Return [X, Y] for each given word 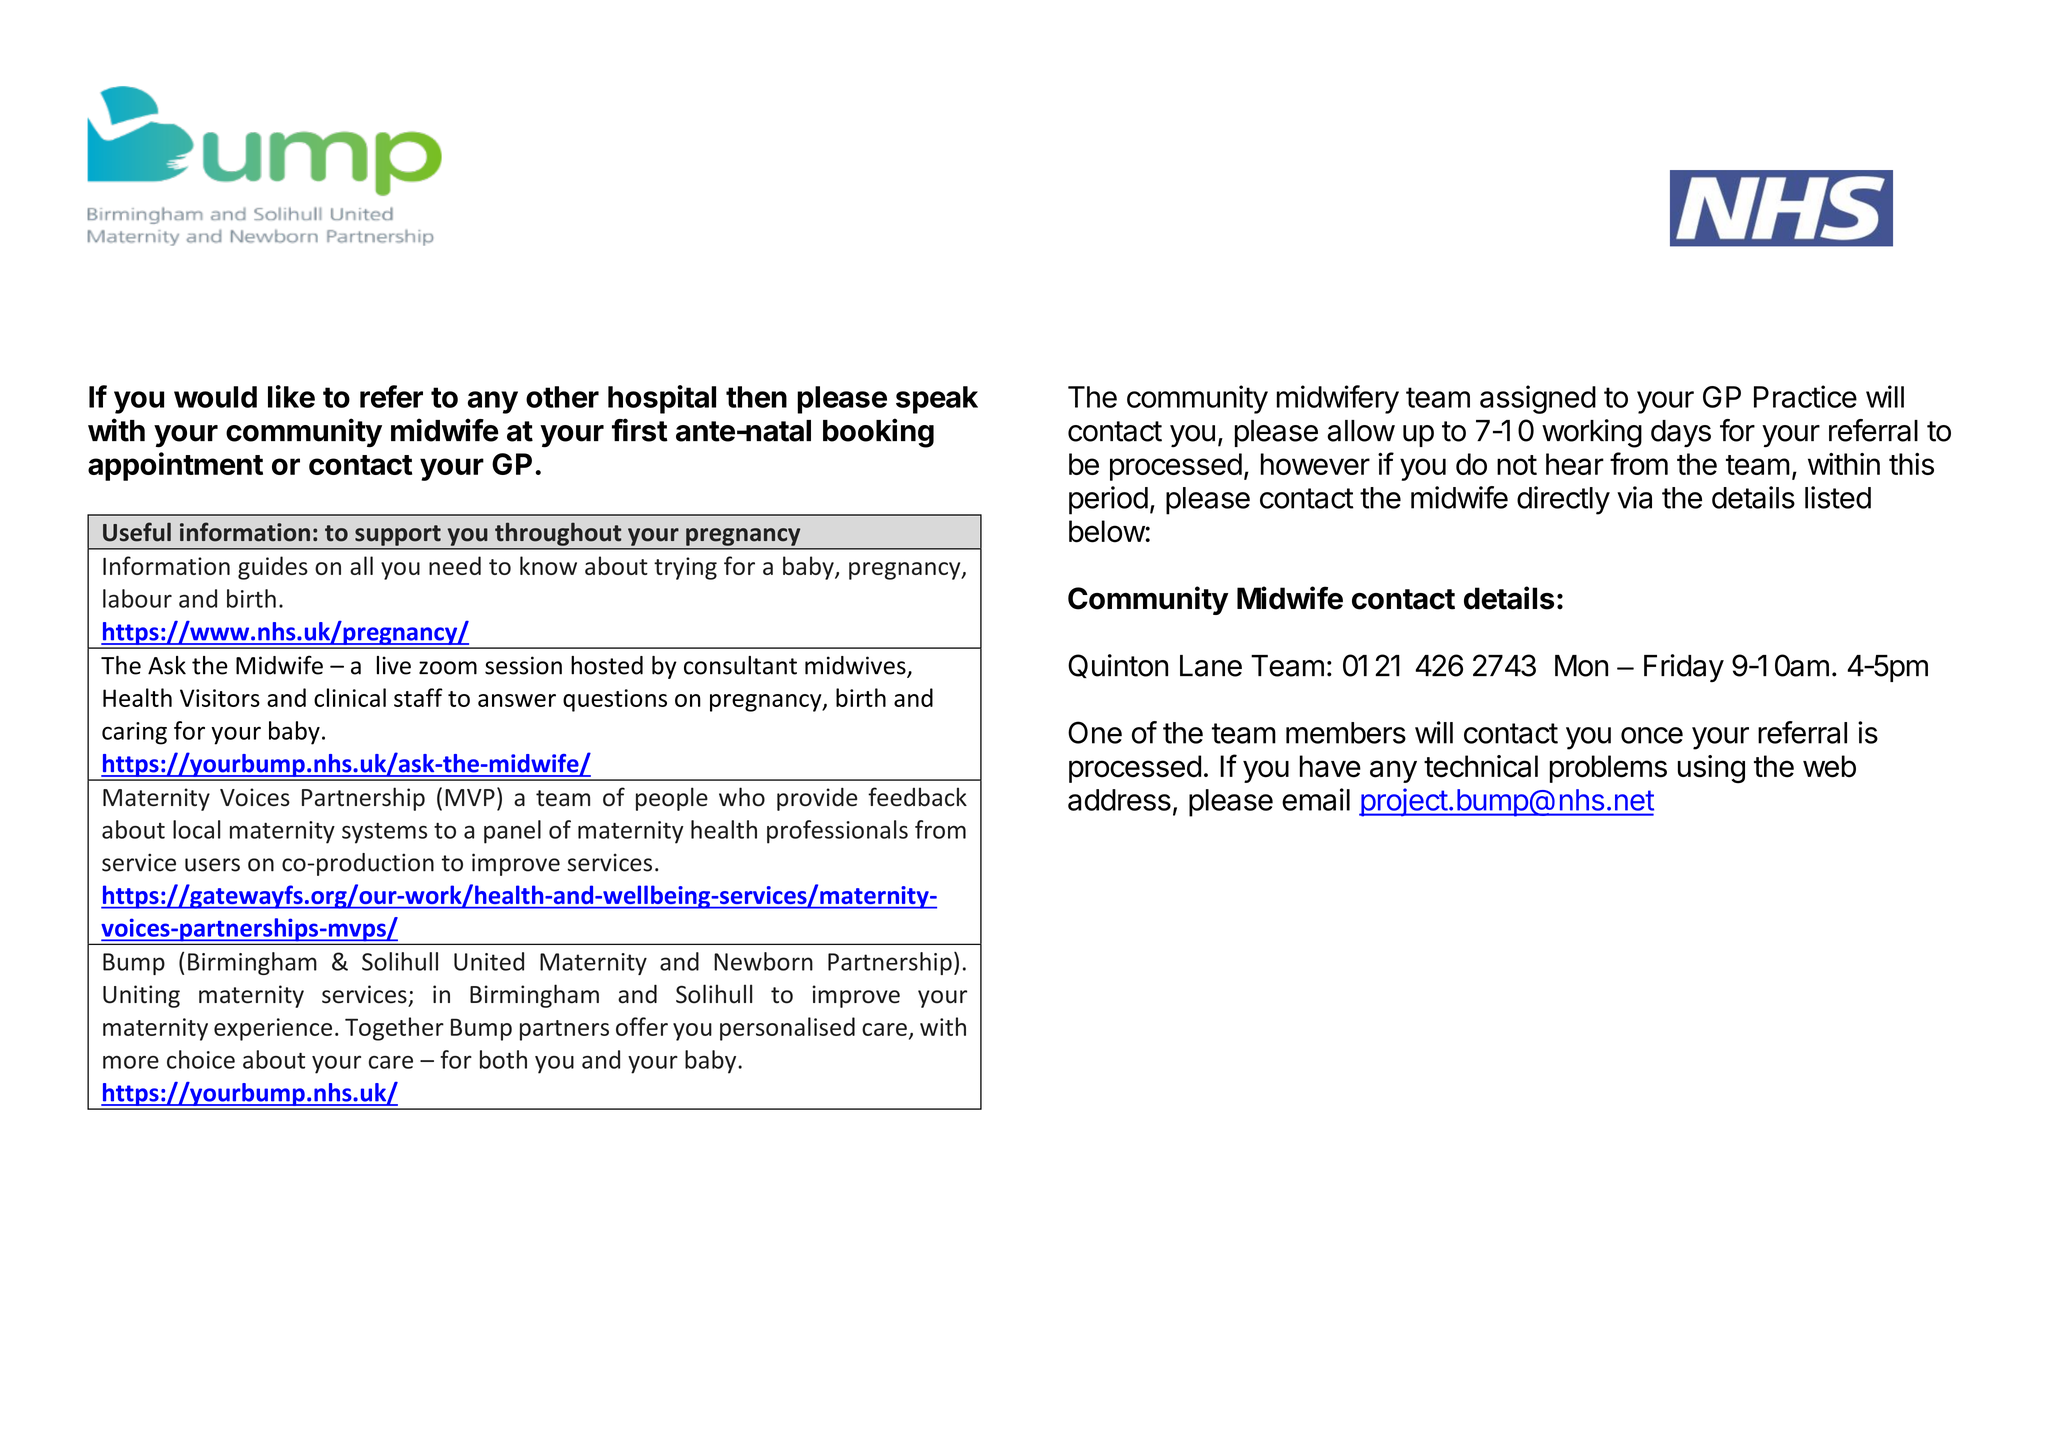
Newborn [763, 961]
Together [394, 1029]
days [1681, 433]
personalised [787, 1029]
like [291, 396]
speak [937, 400]
